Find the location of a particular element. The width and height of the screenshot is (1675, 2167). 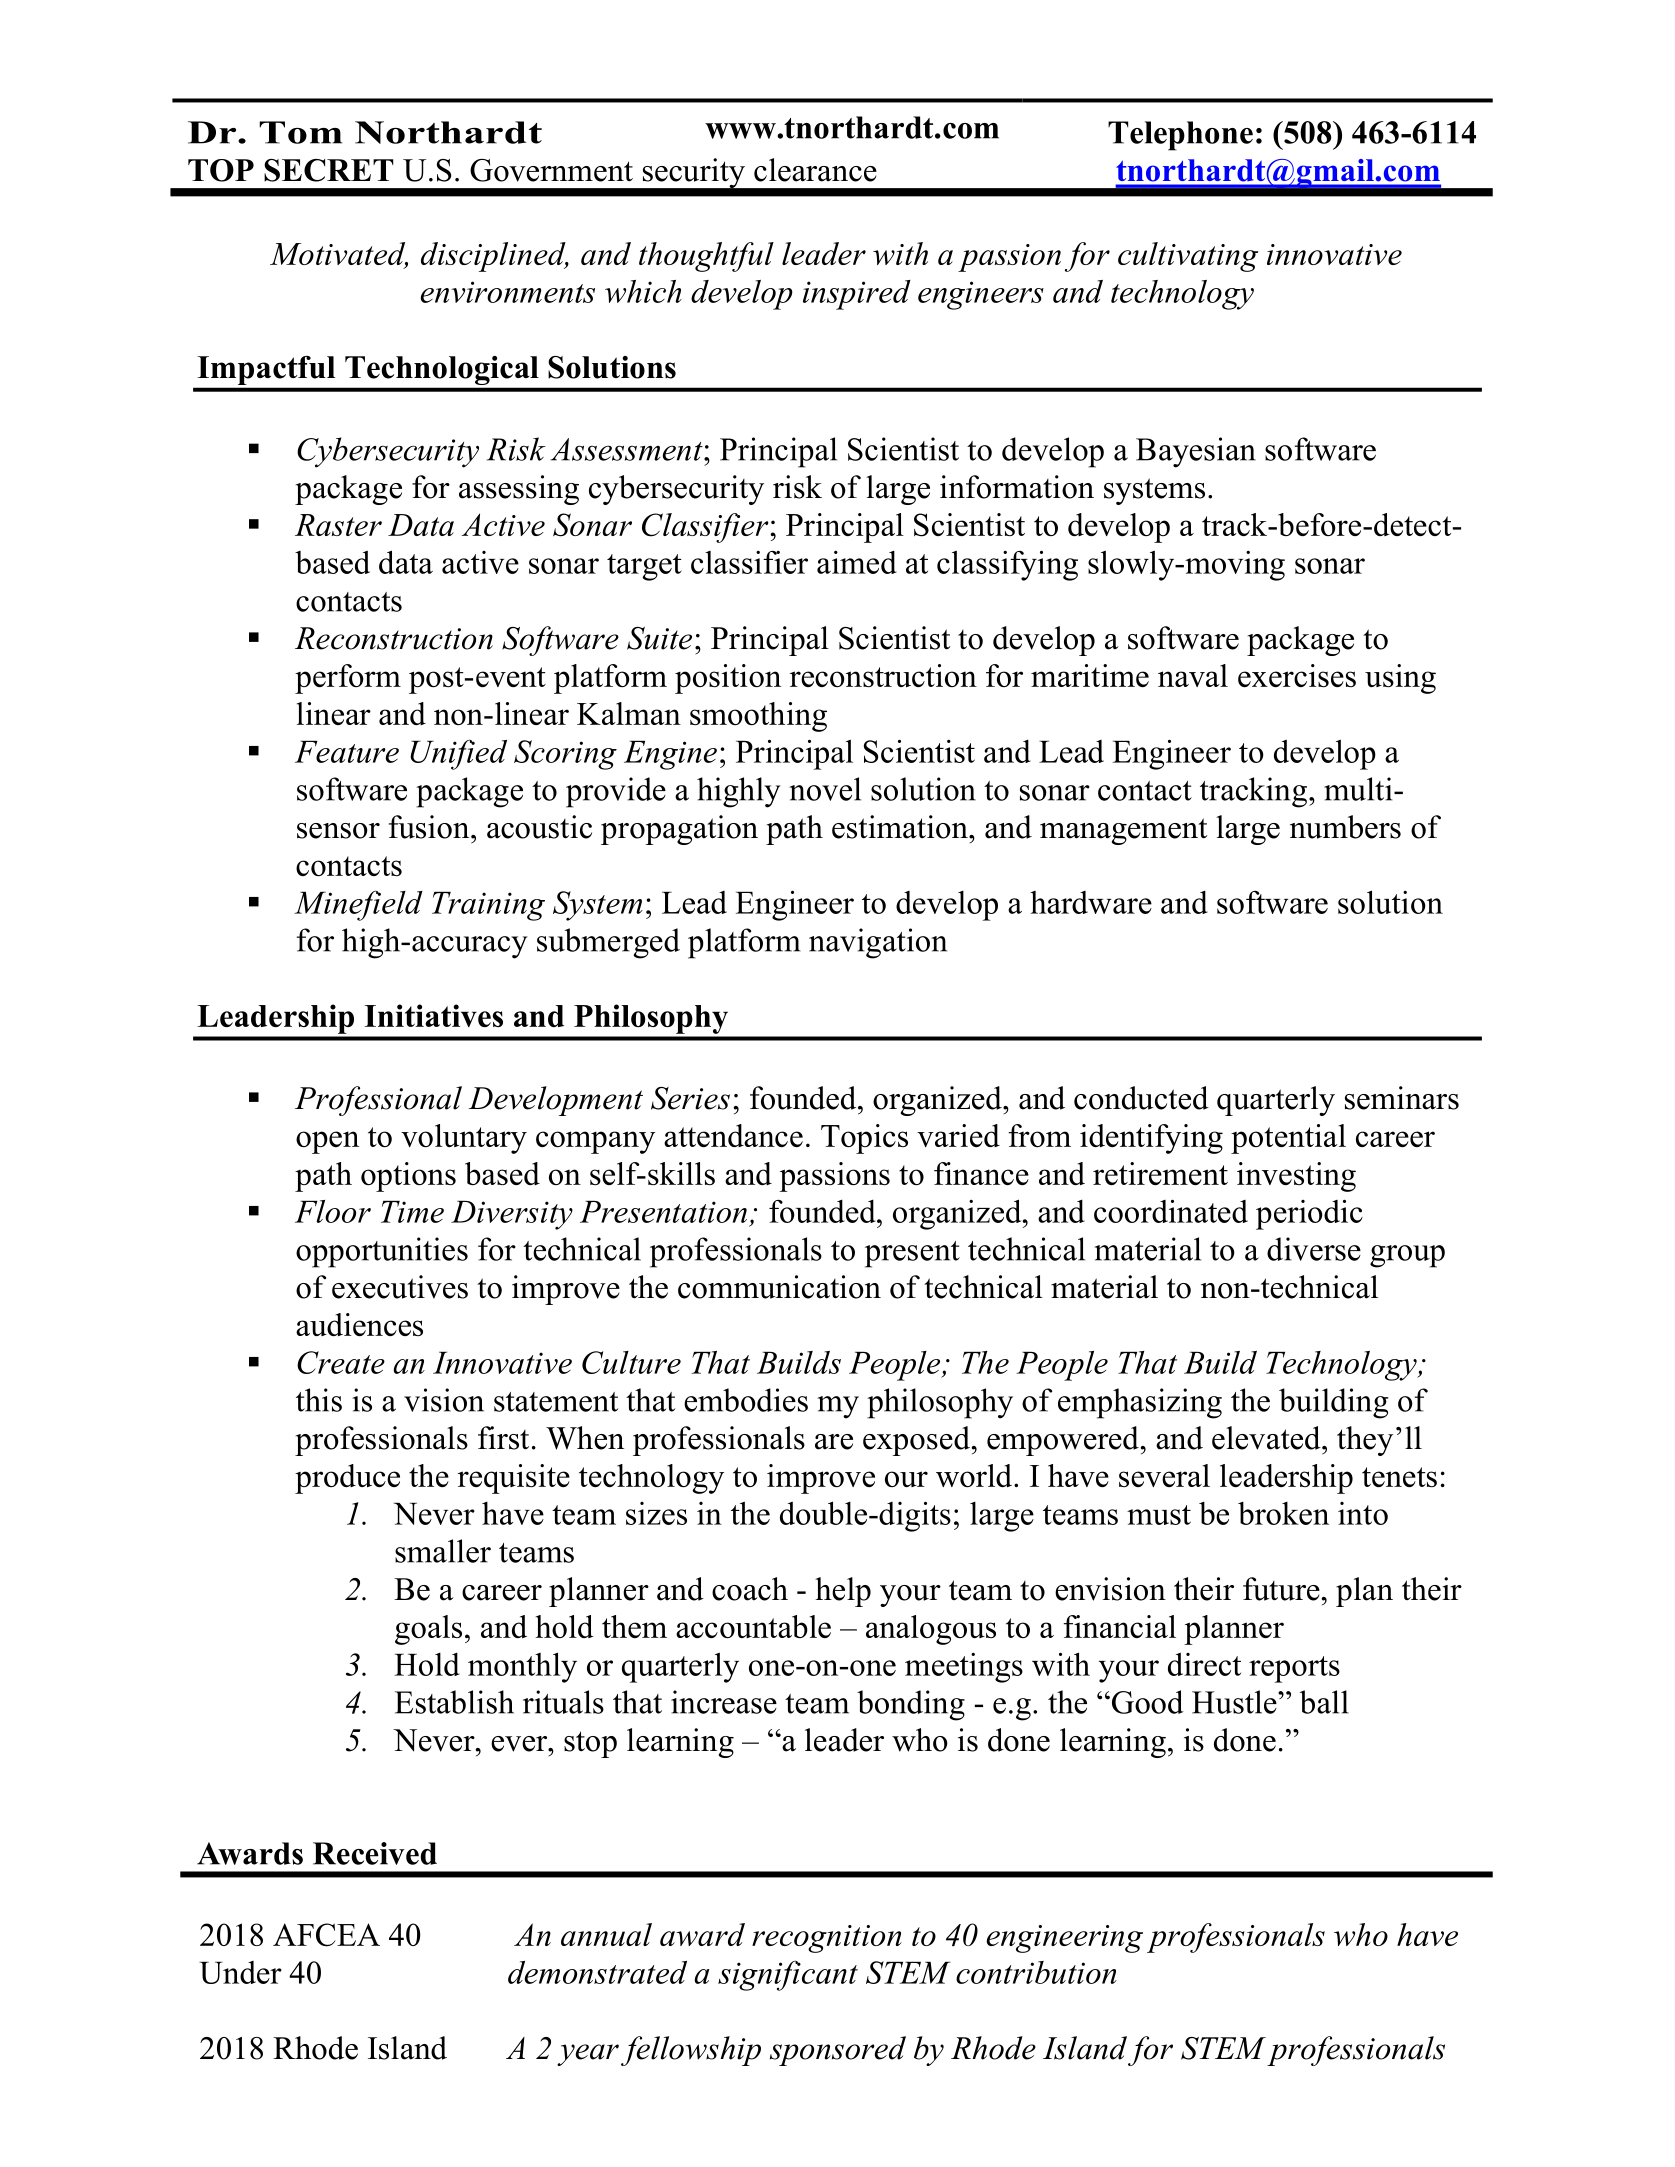

AFCEA is located at coordinates (326, 1935).
